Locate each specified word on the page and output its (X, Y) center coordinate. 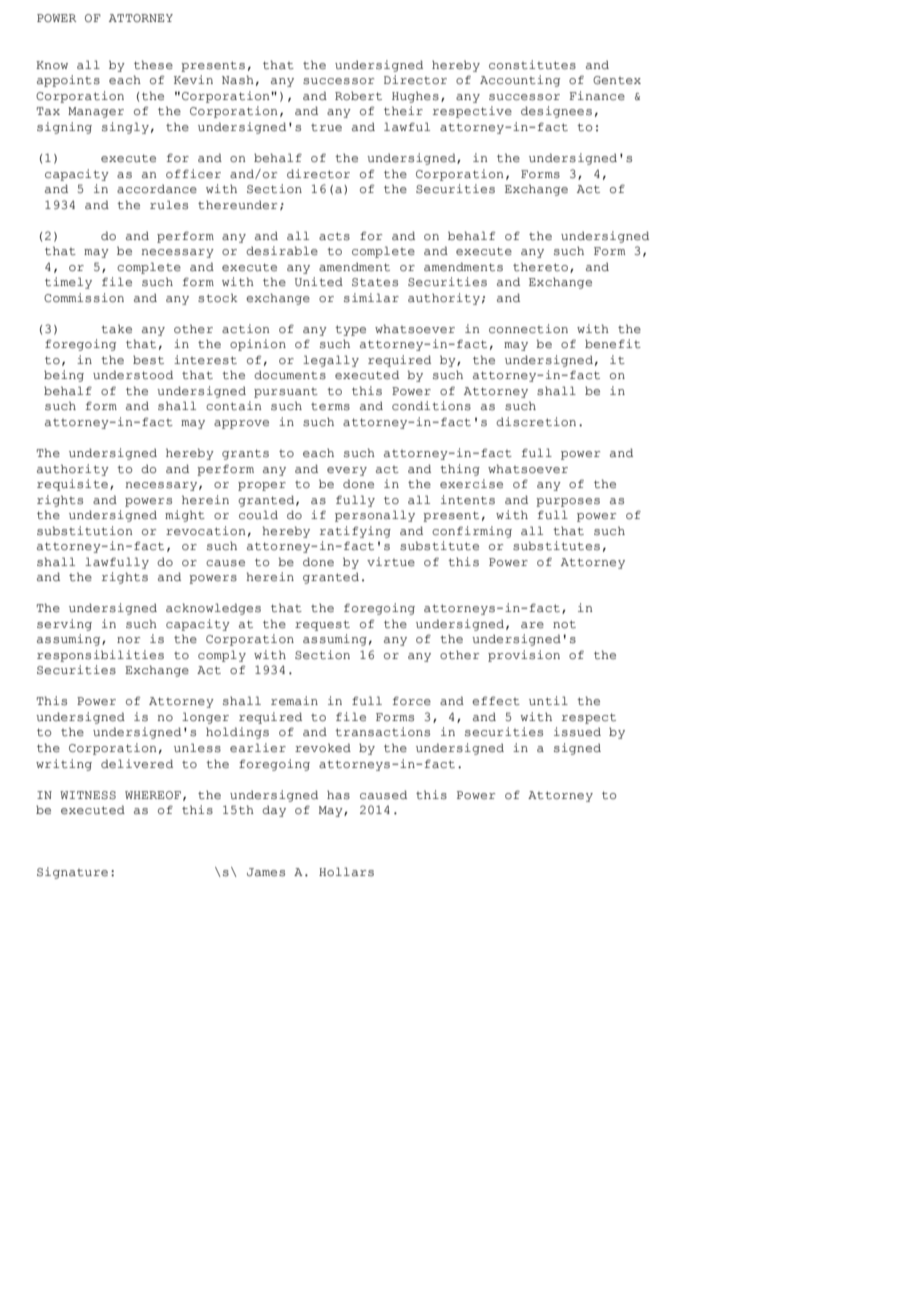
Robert (358, 96)
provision (524, 656)
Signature (72, 873)
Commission (84, 298)
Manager (96, 112)
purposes (568, 502)
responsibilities (100, 656)
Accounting (520, 81)
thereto (540, 267)
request (322, 625)
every (347, 471)
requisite (72, 485)
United (319, 281)
